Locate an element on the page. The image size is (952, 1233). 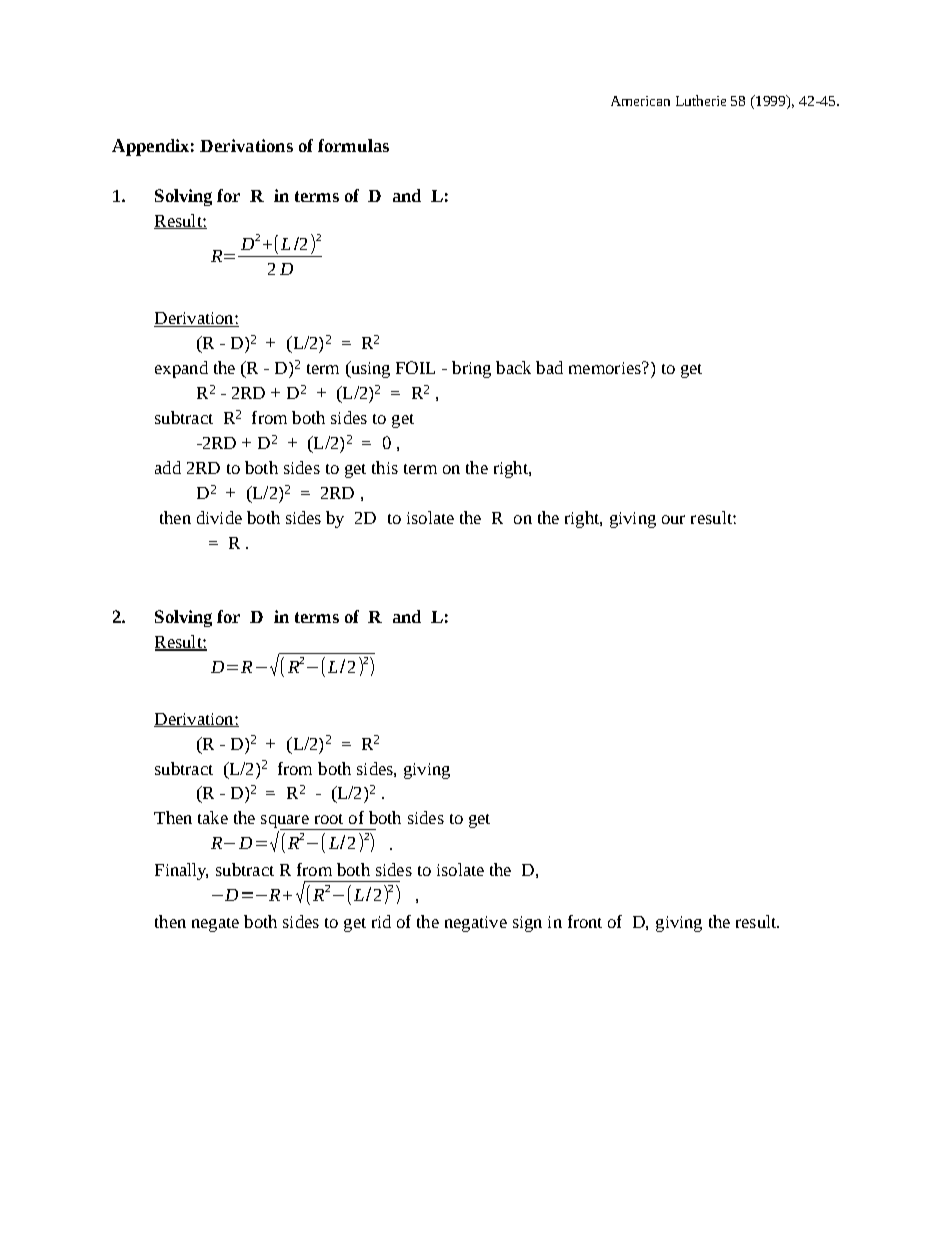
Lutherie is located at coordinates (701, 100).
